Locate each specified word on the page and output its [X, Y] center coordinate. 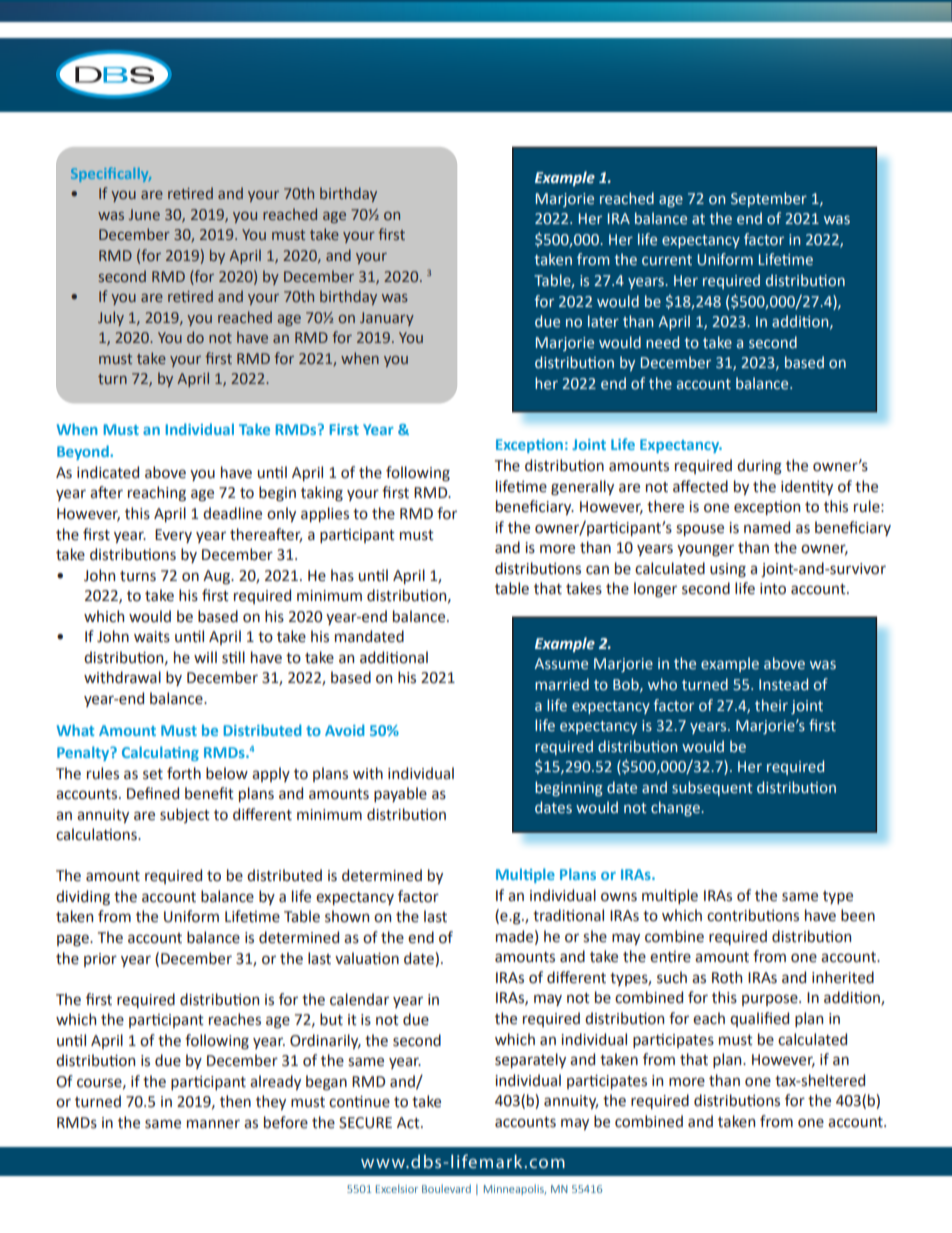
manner [213, 1124]
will [205, 657]
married [562, 684]
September [769, 199]
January [387, 319]
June [144, 214]
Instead [783, 684]
